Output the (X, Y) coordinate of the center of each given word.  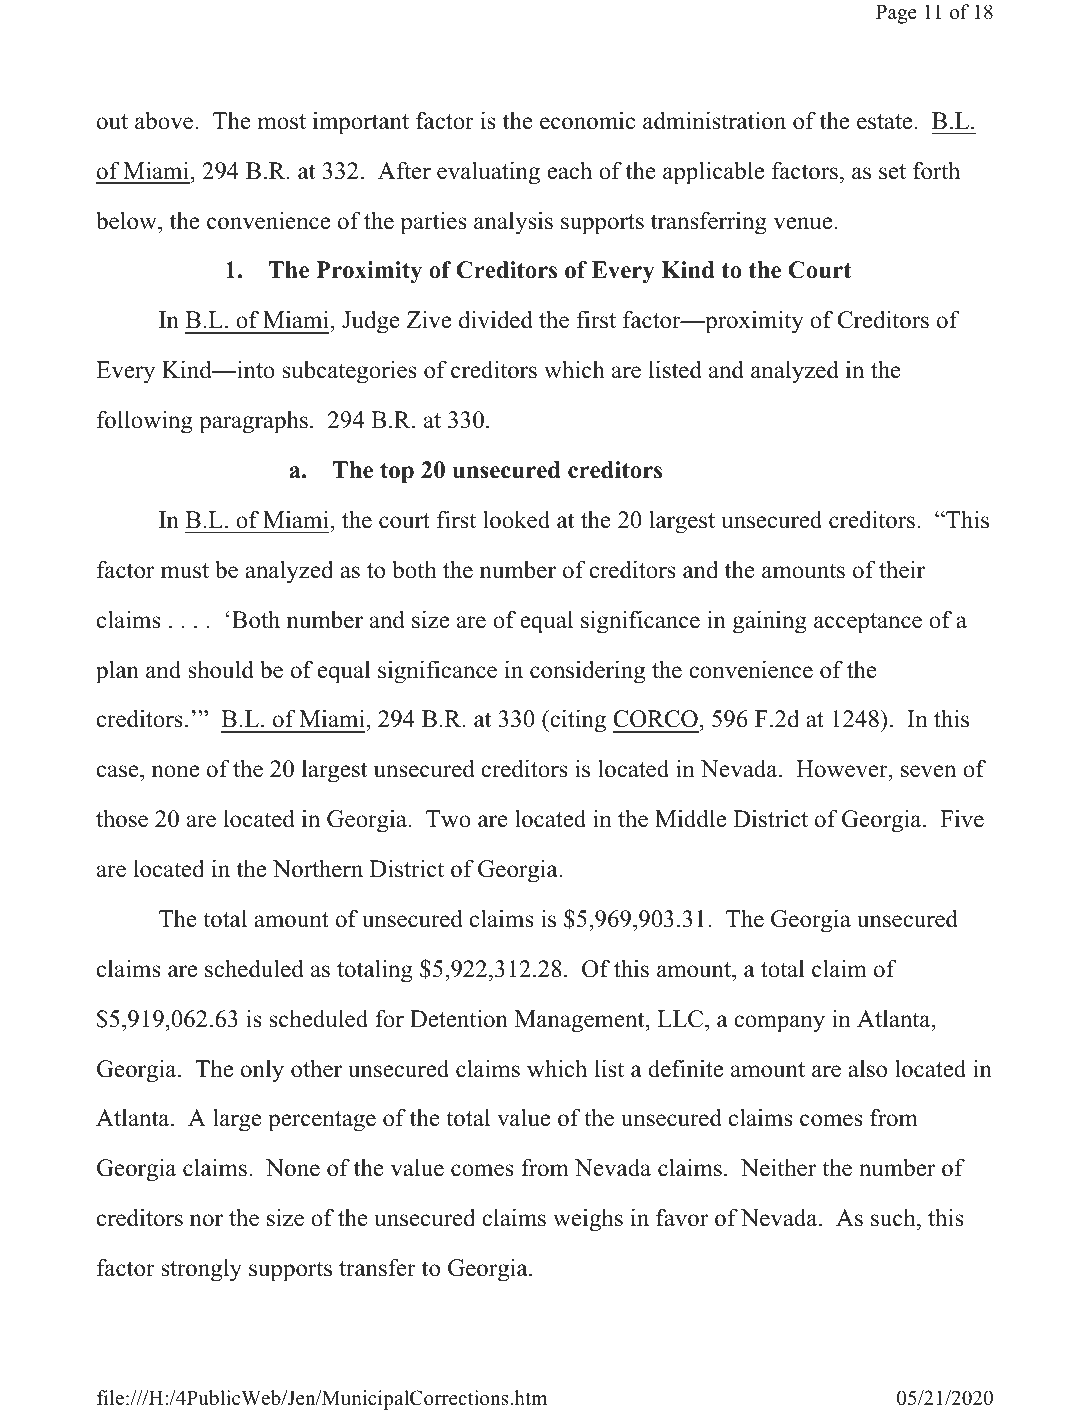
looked (516, 519)
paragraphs (253, 422)
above (165, 120)
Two (448, 819)
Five (962, 818)
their (902, 569)
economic (587, 120)
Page (896, 14)
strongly (201, 1270)
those (122, 818)
